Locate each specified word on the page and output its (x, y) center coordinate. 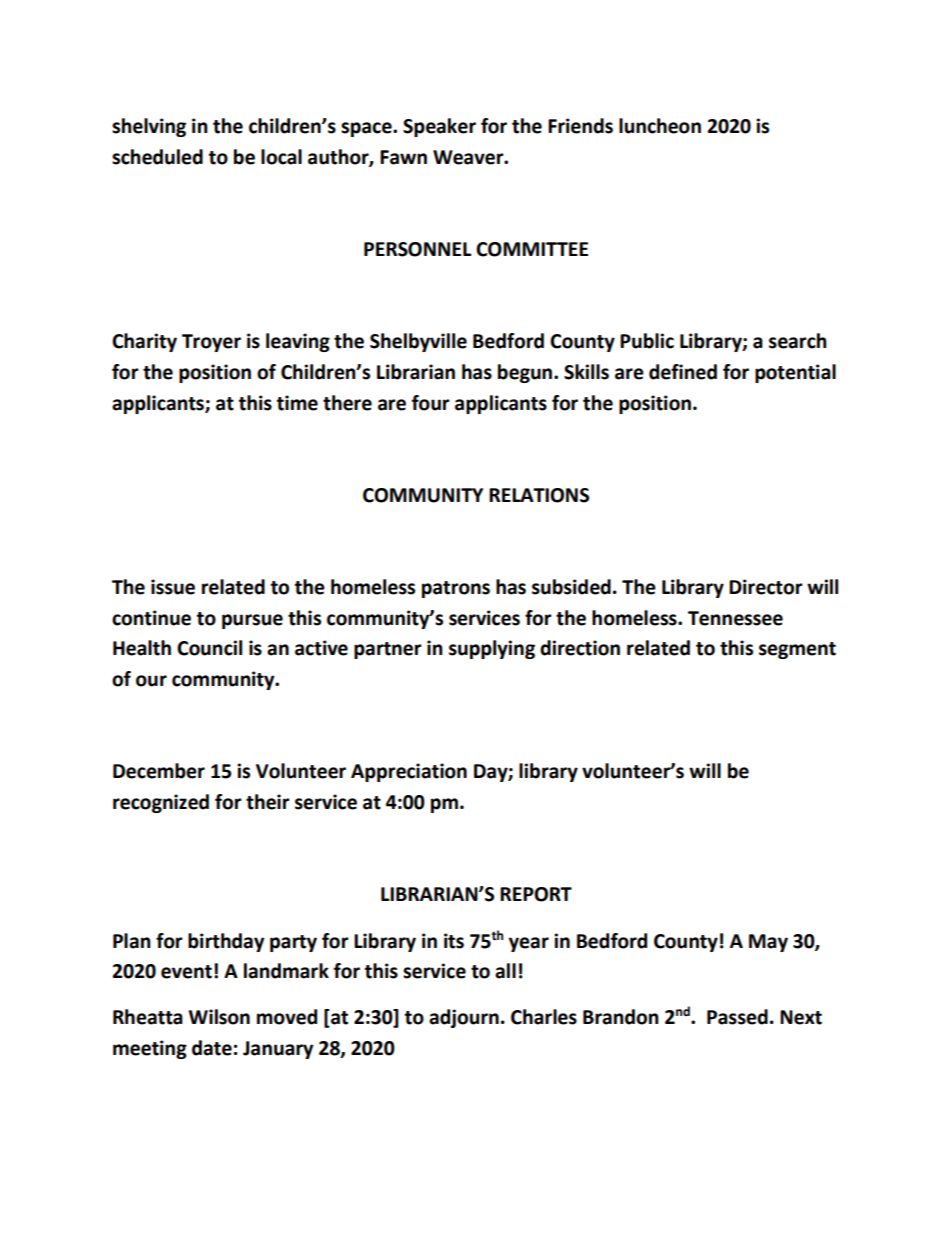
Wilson (219, 1017)
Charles (544, 1017)
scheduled (157, 157)
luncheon (660, 126)
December (159, 771)
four (431, 403)
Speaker (439, 127)
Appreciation (409, 772)
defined (683, 372)
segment (797, 650)
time (297, 403)
